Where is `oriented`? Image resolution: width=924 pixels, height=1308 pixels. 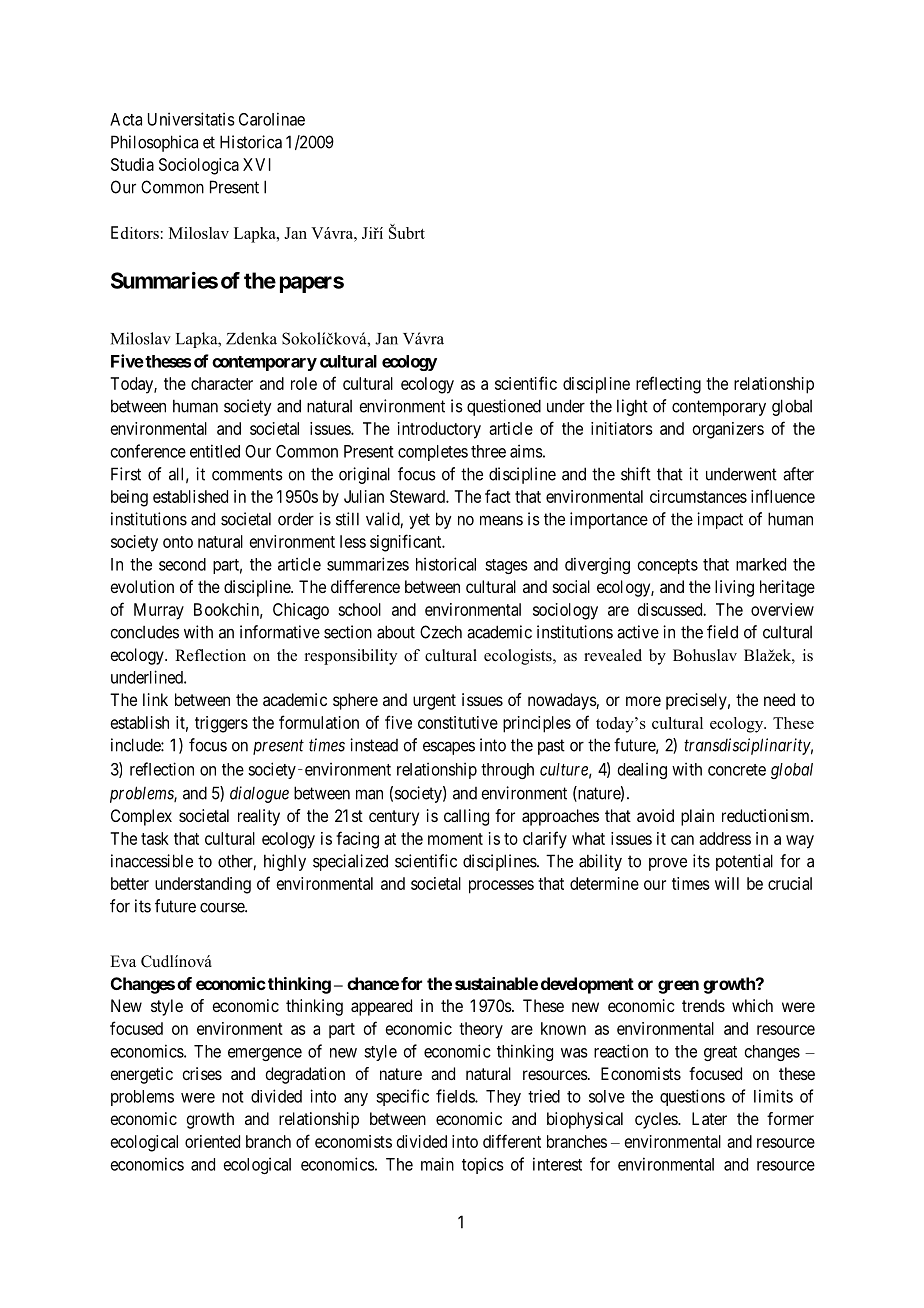
oriented is located at coordinates (212, 1141).
